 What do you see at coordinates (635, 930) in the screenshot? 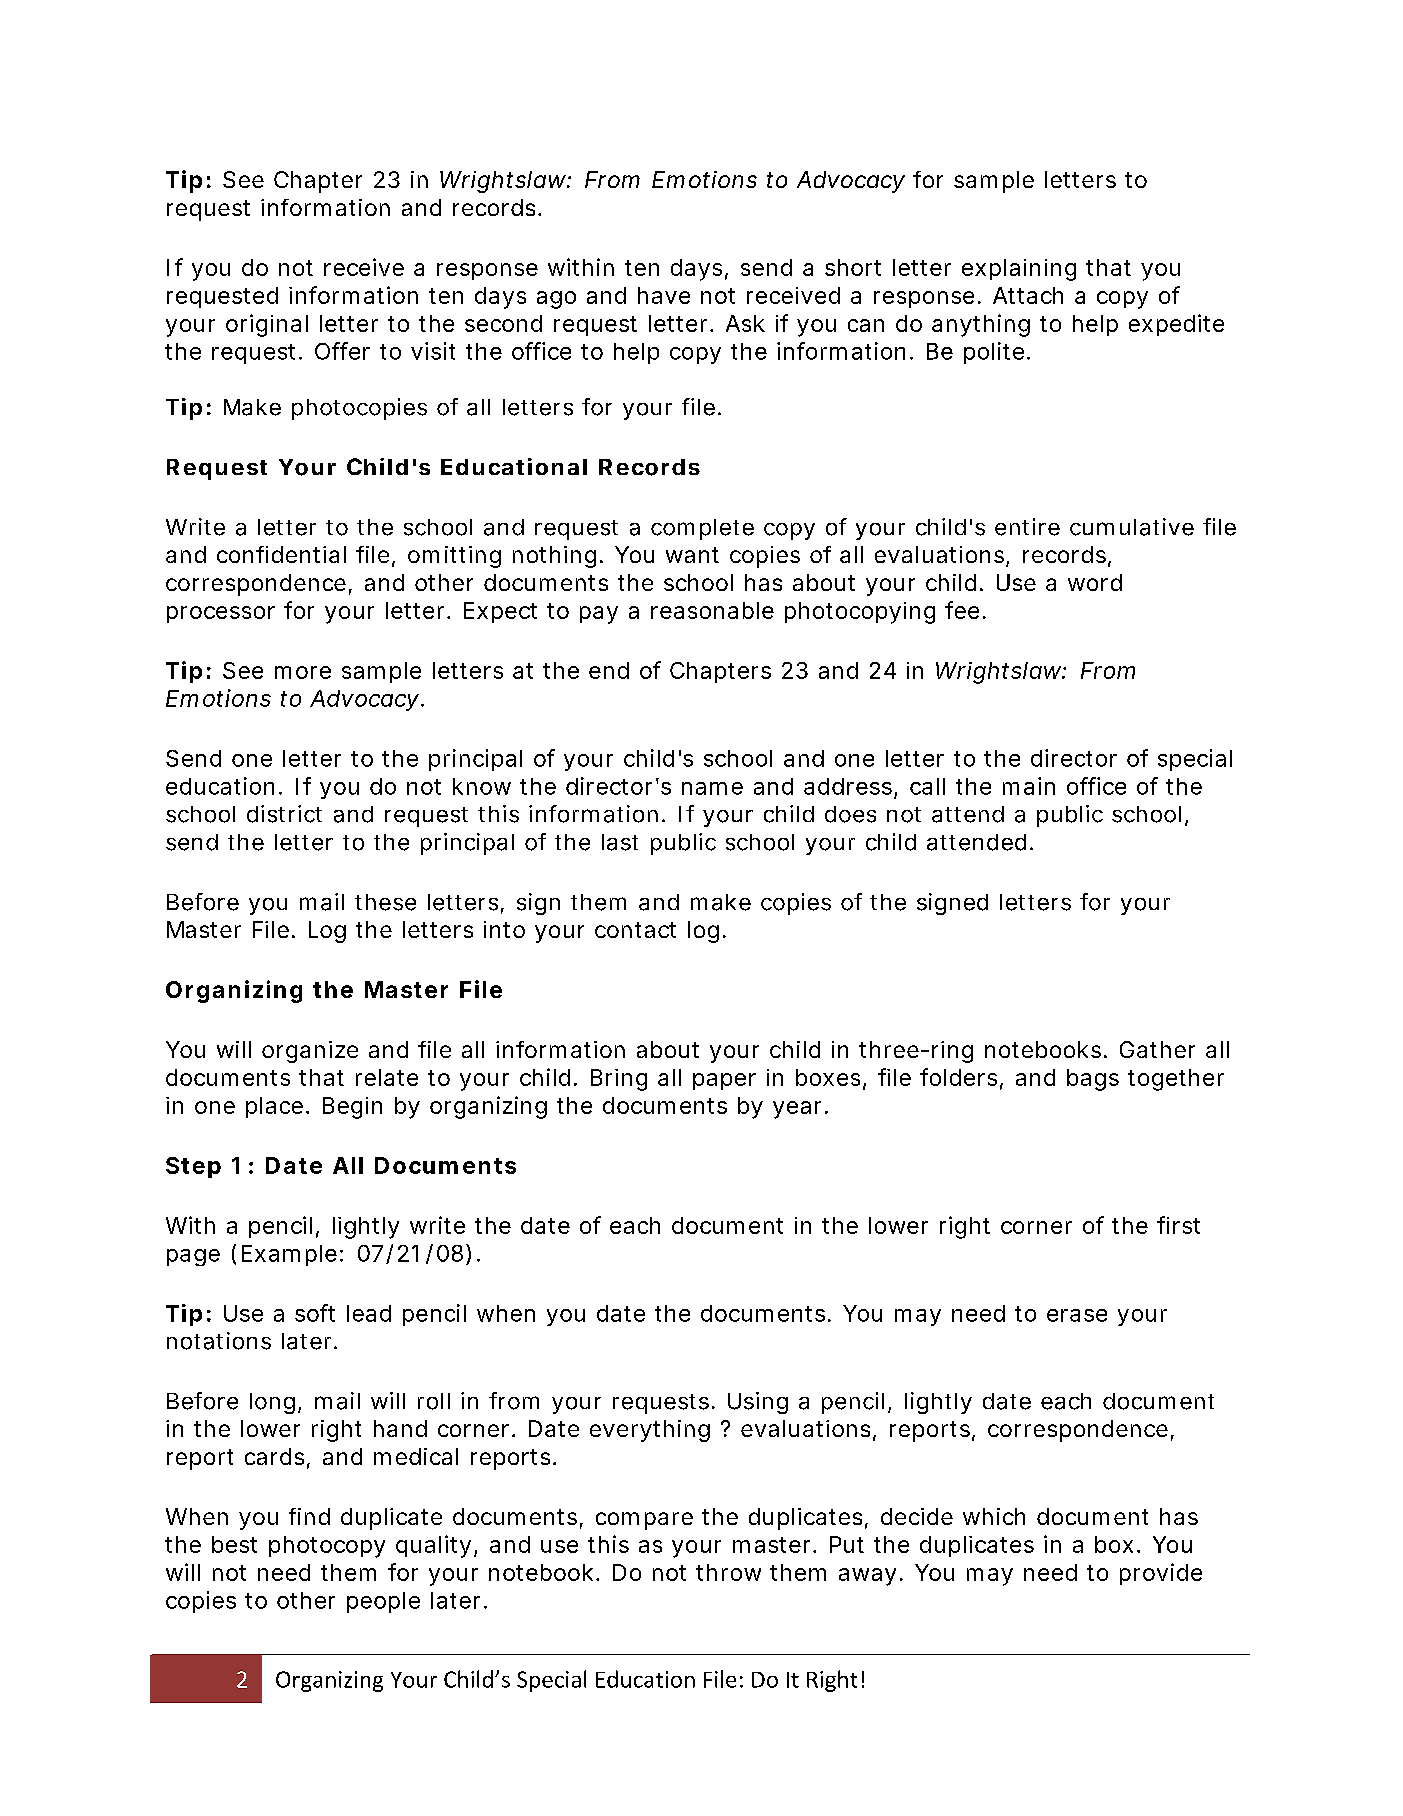
I see `contact` at bounding box center [635, 930].
